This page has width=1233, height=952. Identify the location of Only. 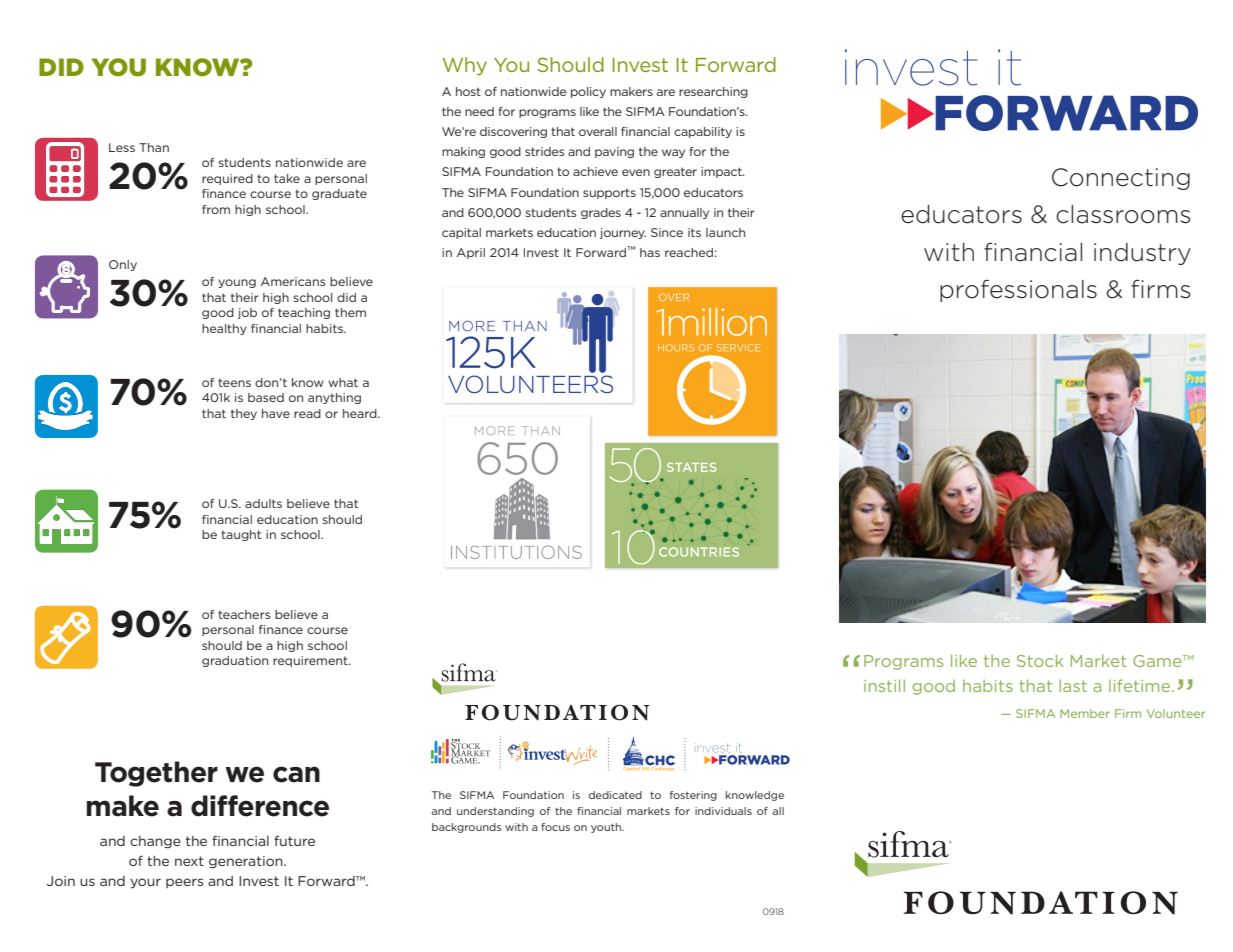
(123, 265).
